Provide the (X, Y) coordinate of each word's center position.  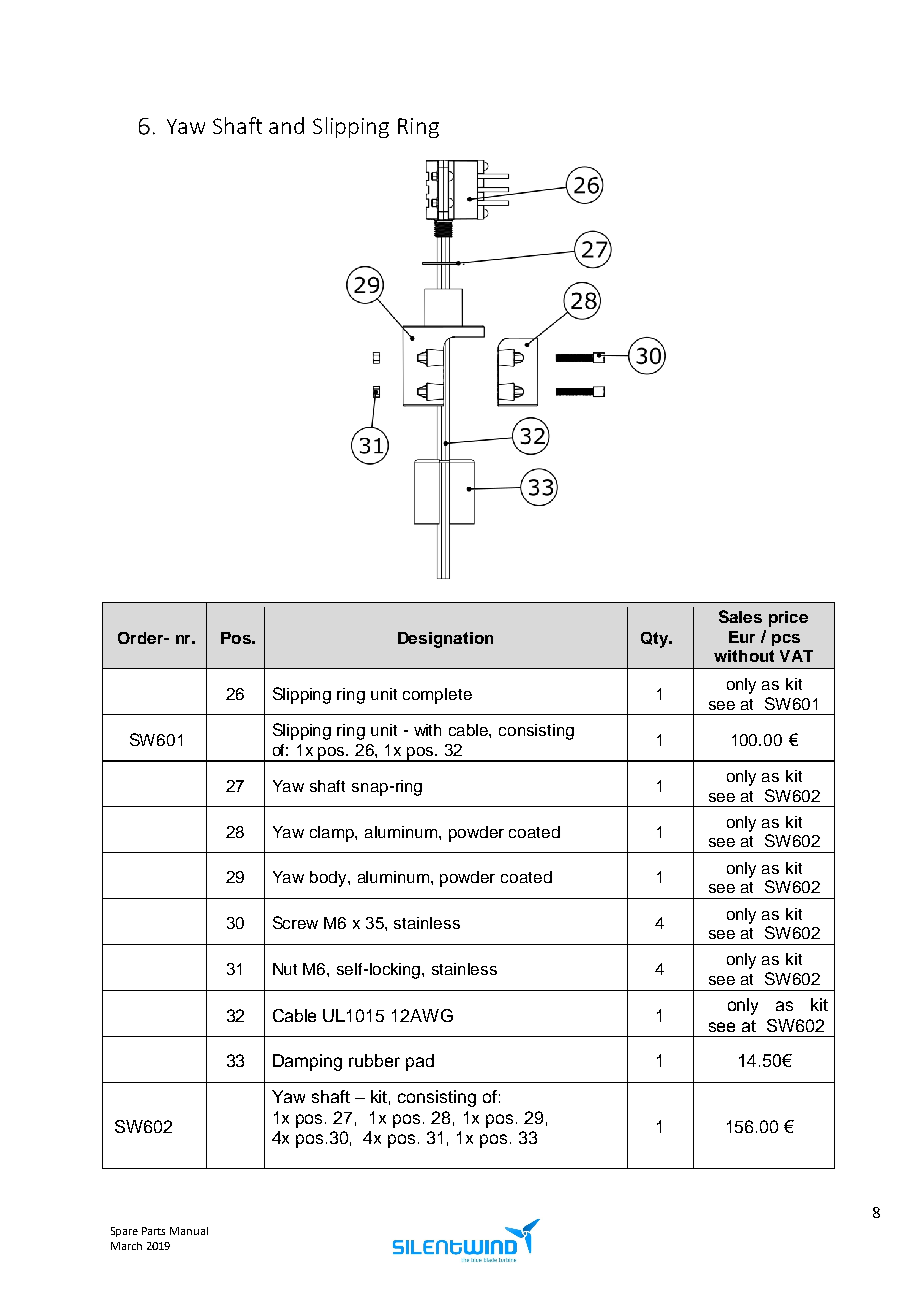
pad (420, 1062)
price (788, 619)
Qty (656, 640)
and (286, 125)
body (329, 879)
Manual (189, 1231)
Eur (742, 637)
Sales (740, 616)
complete (437, 696)
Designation (445, 640)
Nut (285, 969)
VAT (796, 656)
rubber (374, 1060)
